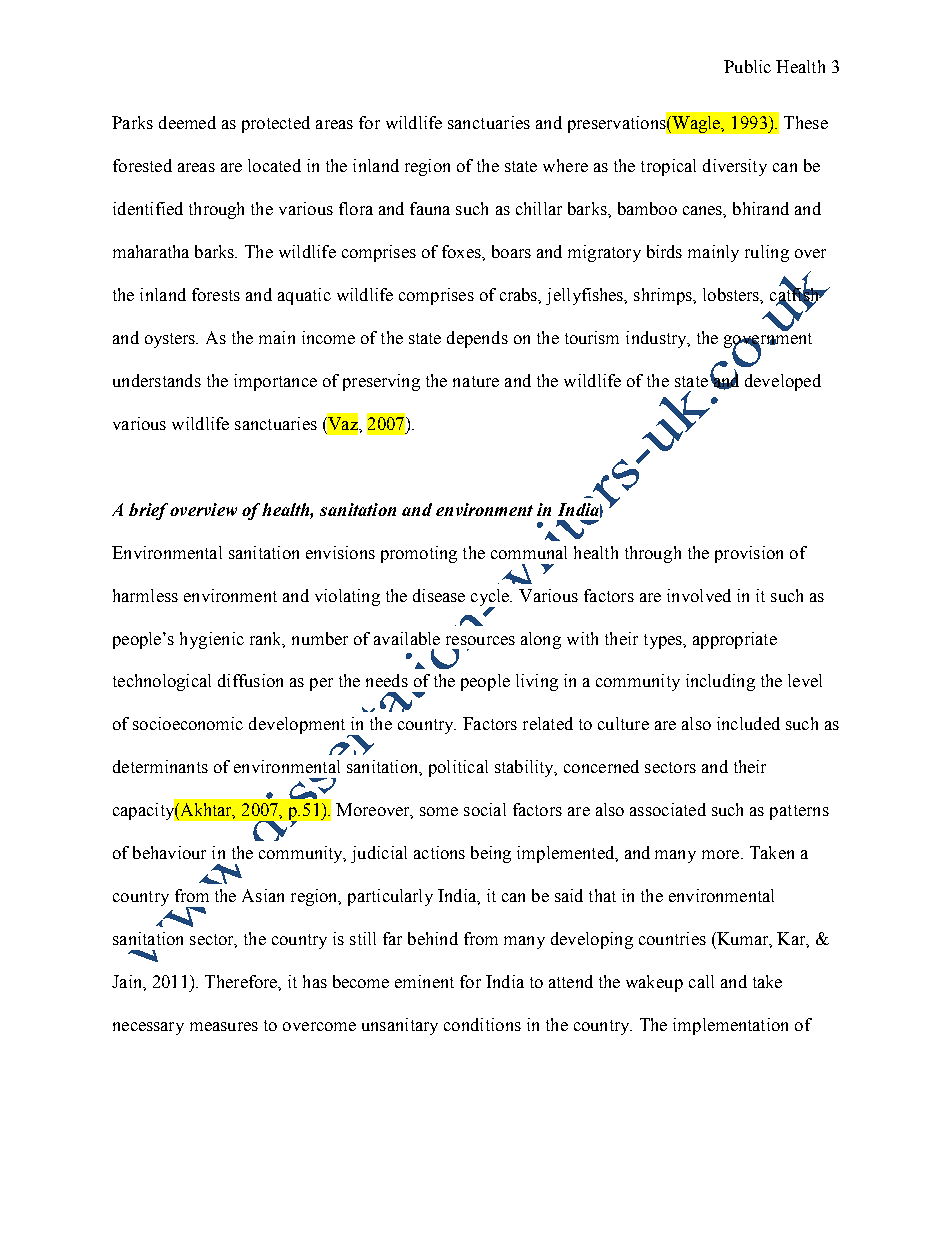 The width and height of the screenshot is (952, 1233). I want to click on including, so click(720, 682).
